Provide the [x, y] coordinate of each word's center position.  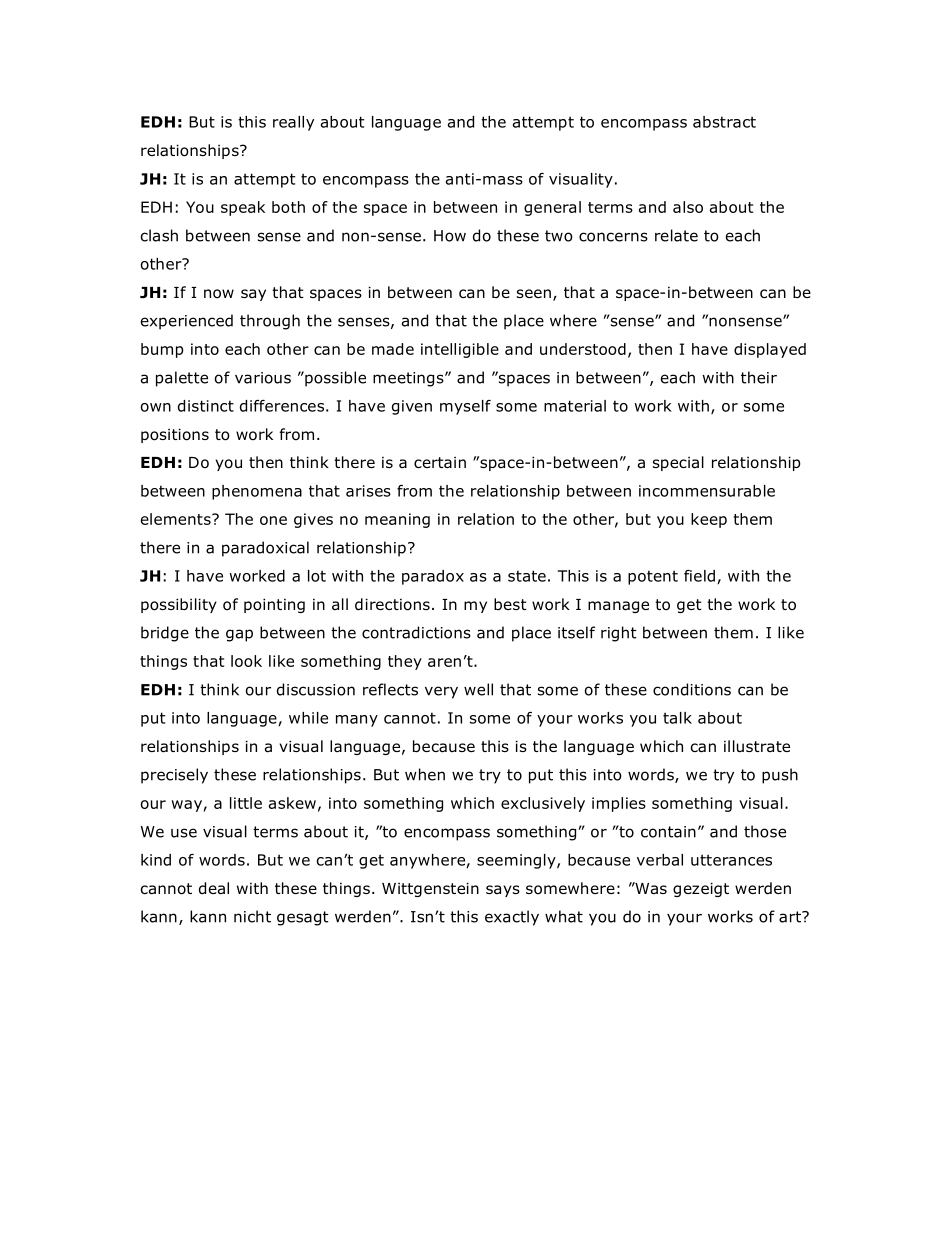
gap [239, 635]
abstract [724, 122]
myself [465, 407]
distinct [206, 406]
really [293, 123]
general [552, 208]
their [759, 377]
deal [214, 888]
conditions [692, 689]
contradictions [416, 632]
